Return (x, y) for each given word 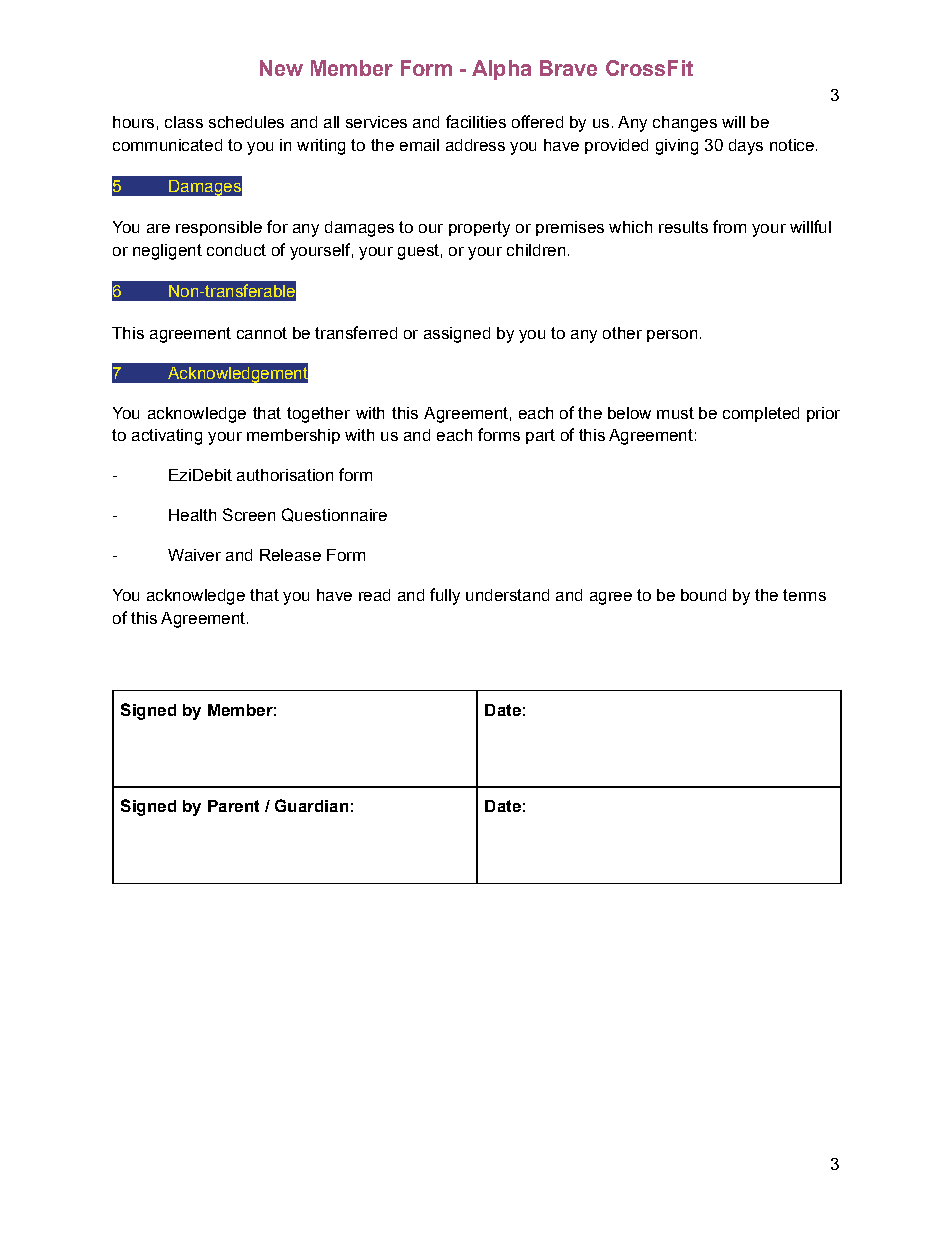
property (479, 229)
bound (703, 595)
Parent (233, 806)
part (540, 436)
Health (192, 515)
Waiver (194, 555)
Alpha (501, 70)
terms (804, 595)
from (729, 226)
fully (445, 596)
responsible (219, 228)
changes (685, 124)
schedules (246, 122)
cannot (262, 333)
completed (761, 414)
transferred (356, 332)
